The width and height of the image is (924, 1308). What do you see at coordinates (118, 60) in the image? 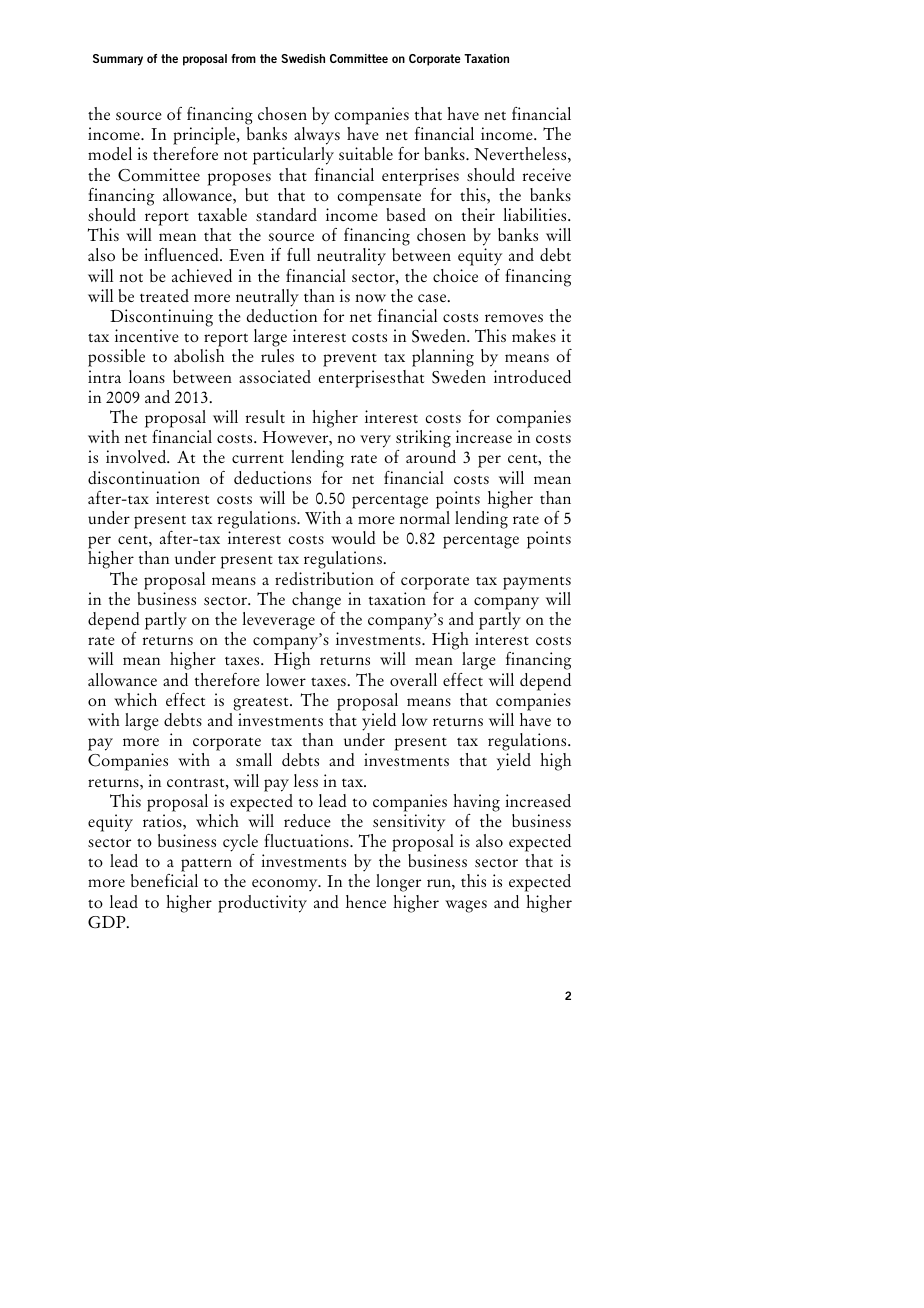
I see `Summary` at bounding box center [118, 60].
